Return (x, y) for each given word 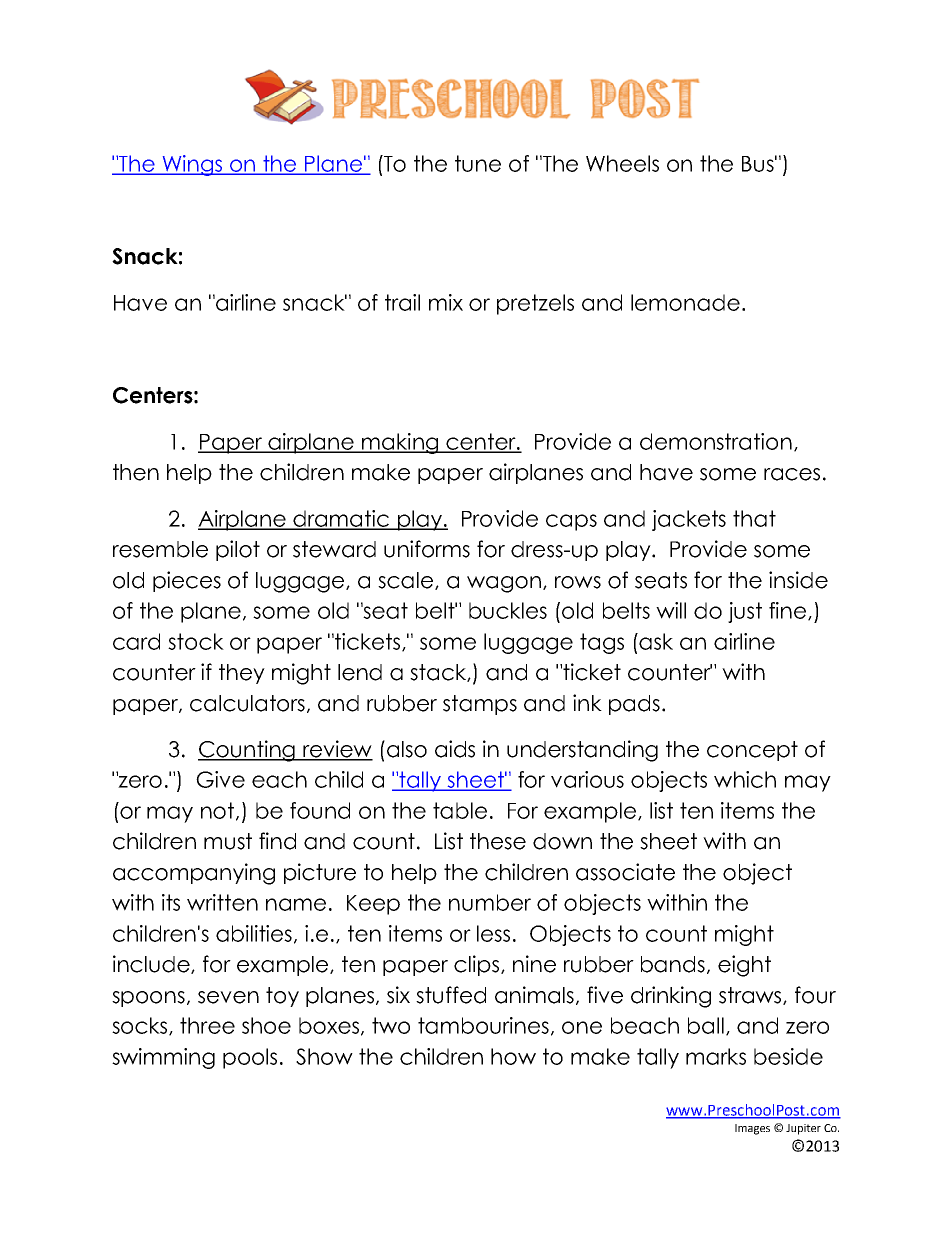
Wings (192, 165)
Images (752, 1129)
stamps (480, 705)
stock (196, 641)
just (745, 612)
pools (250, 1058)
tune (478, 163)
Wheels (622, 163)
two (391, 1025)
